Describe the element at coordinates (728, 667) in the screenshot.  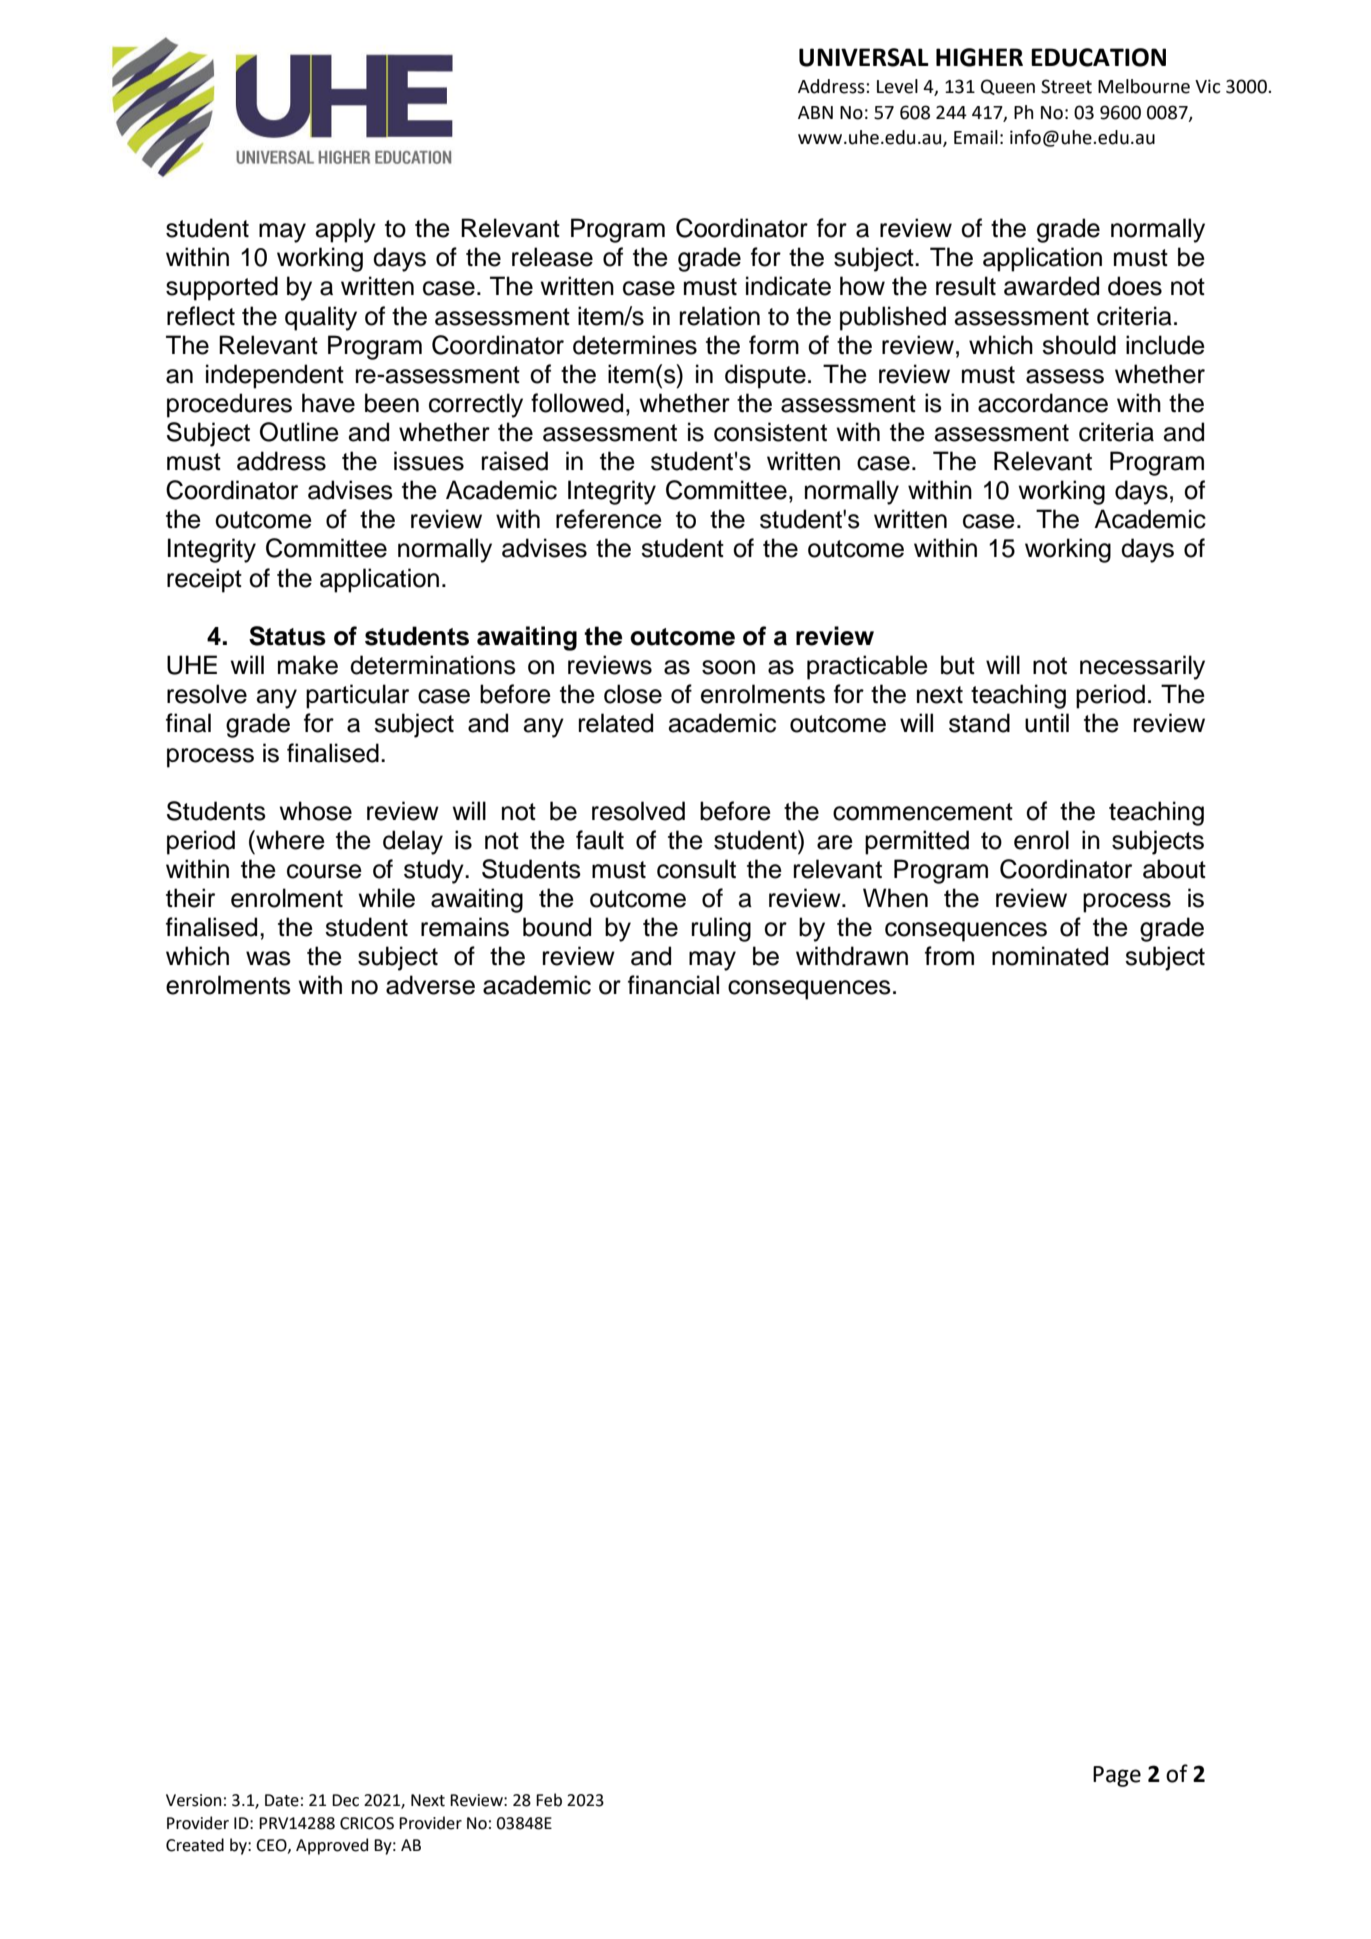
I see `soon` at that location.
